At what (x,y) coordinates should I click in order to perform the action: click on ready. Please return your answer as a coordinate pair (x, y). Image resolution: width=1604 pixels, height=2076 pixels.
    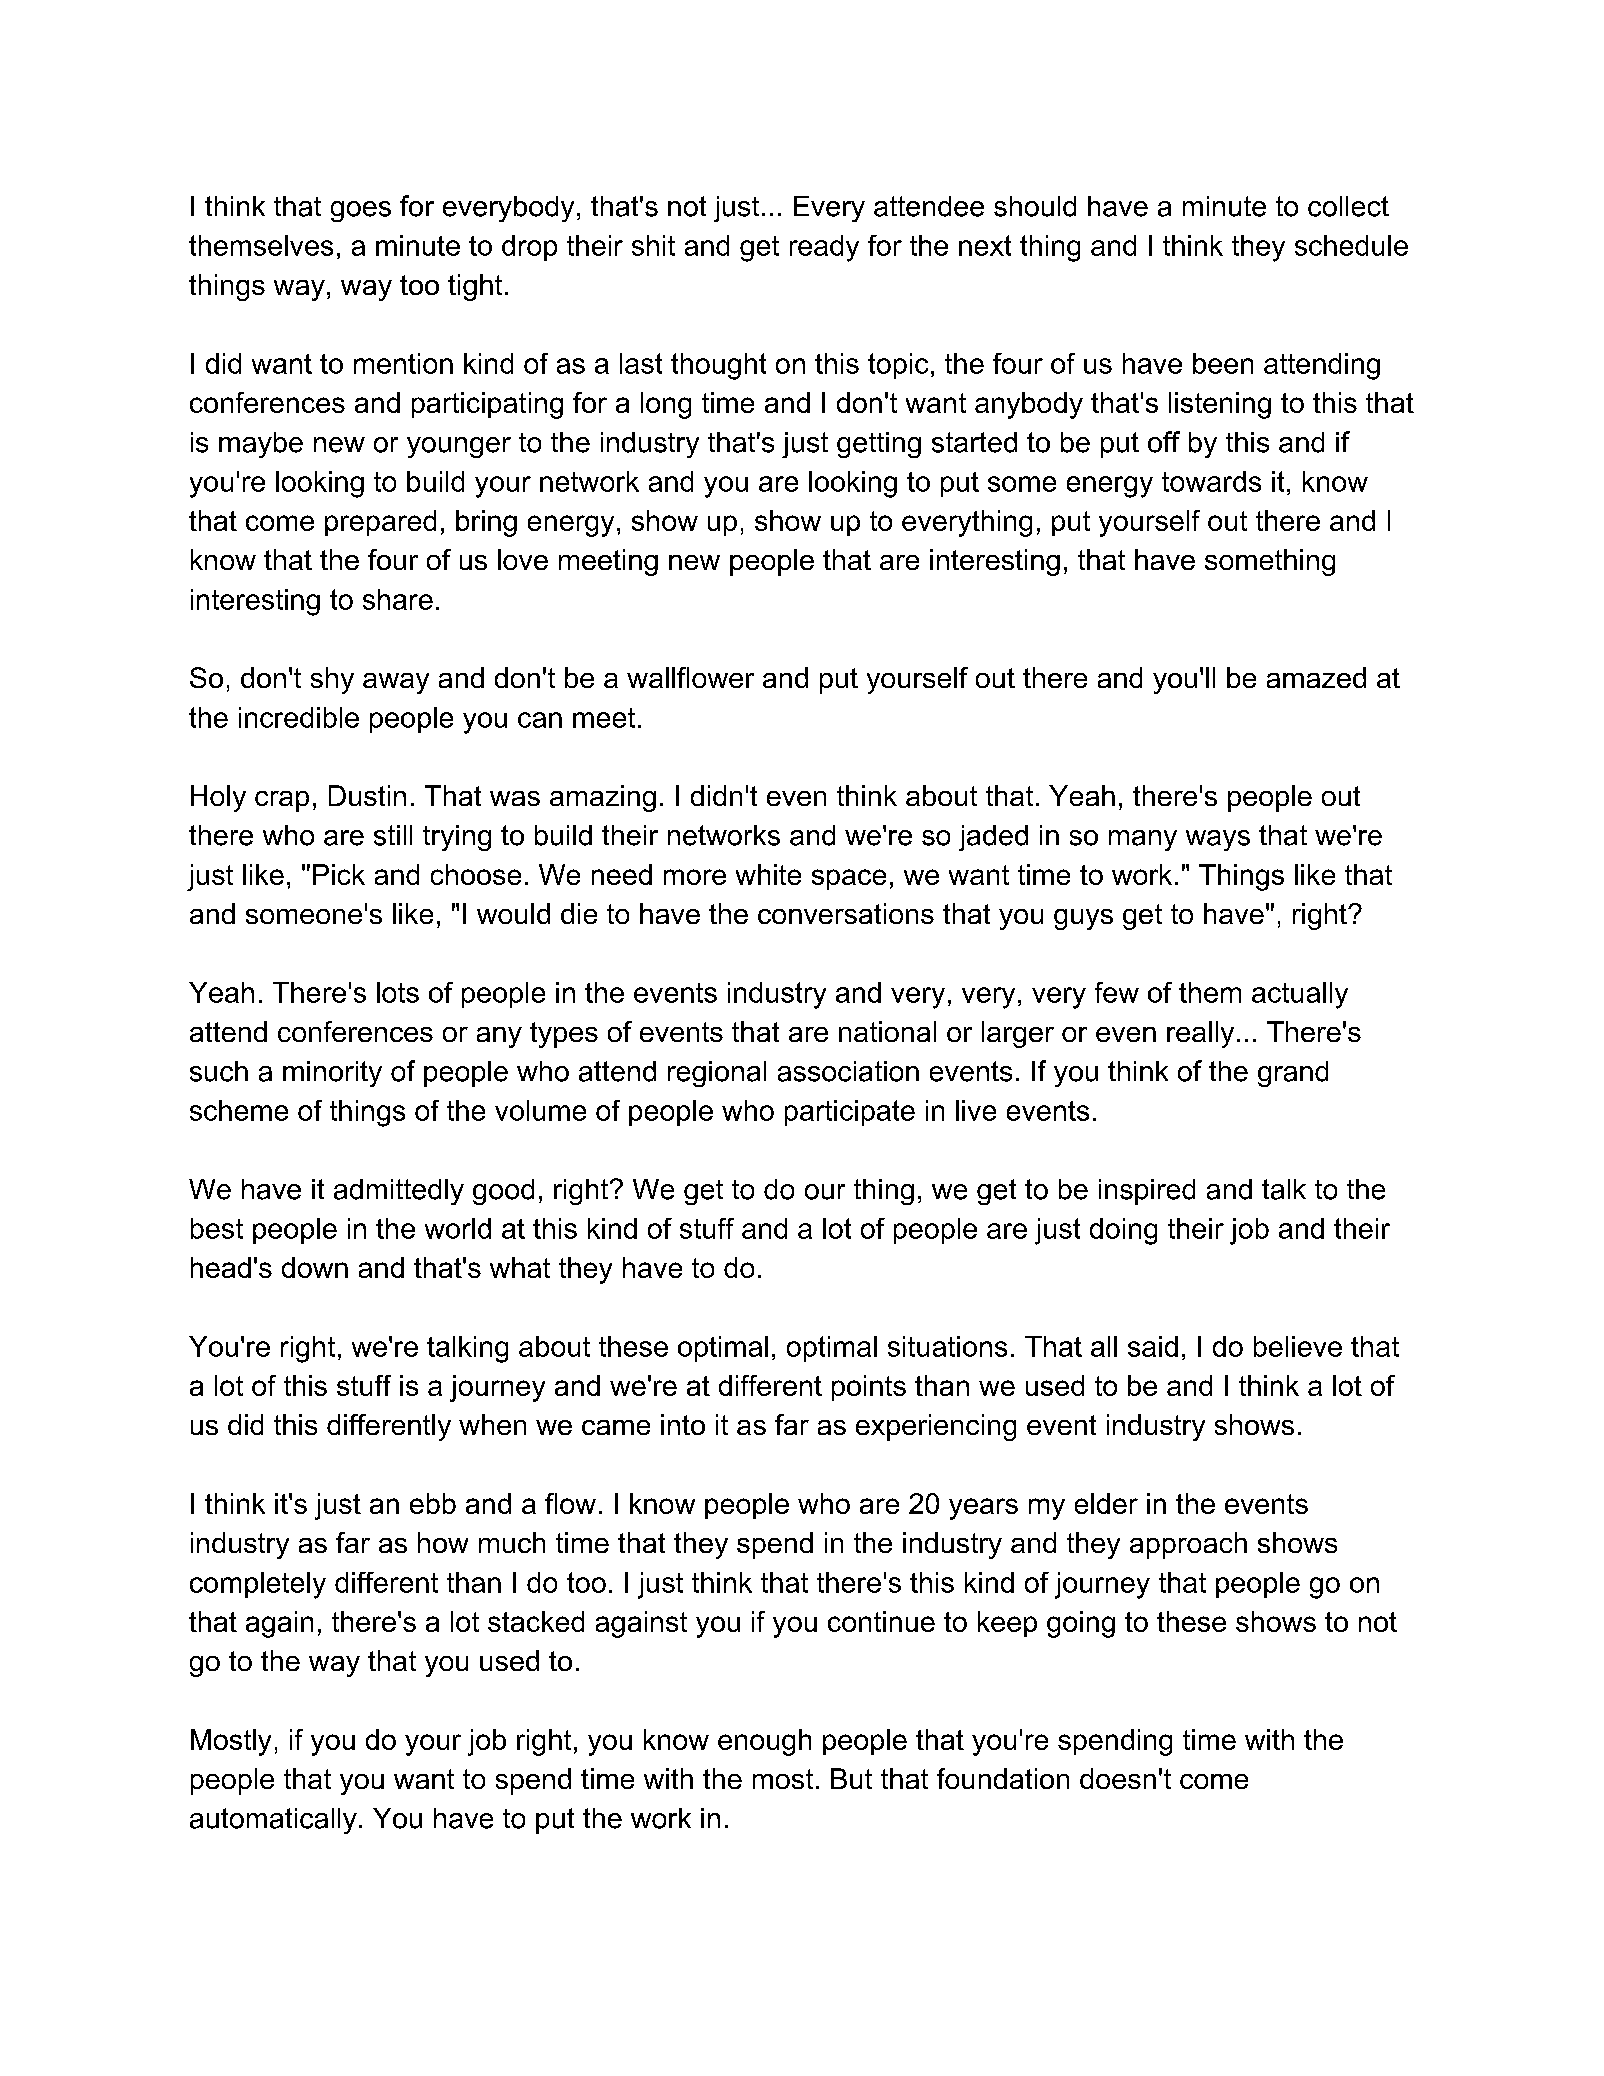
    Looking at the image, I should click on (824, 248).
